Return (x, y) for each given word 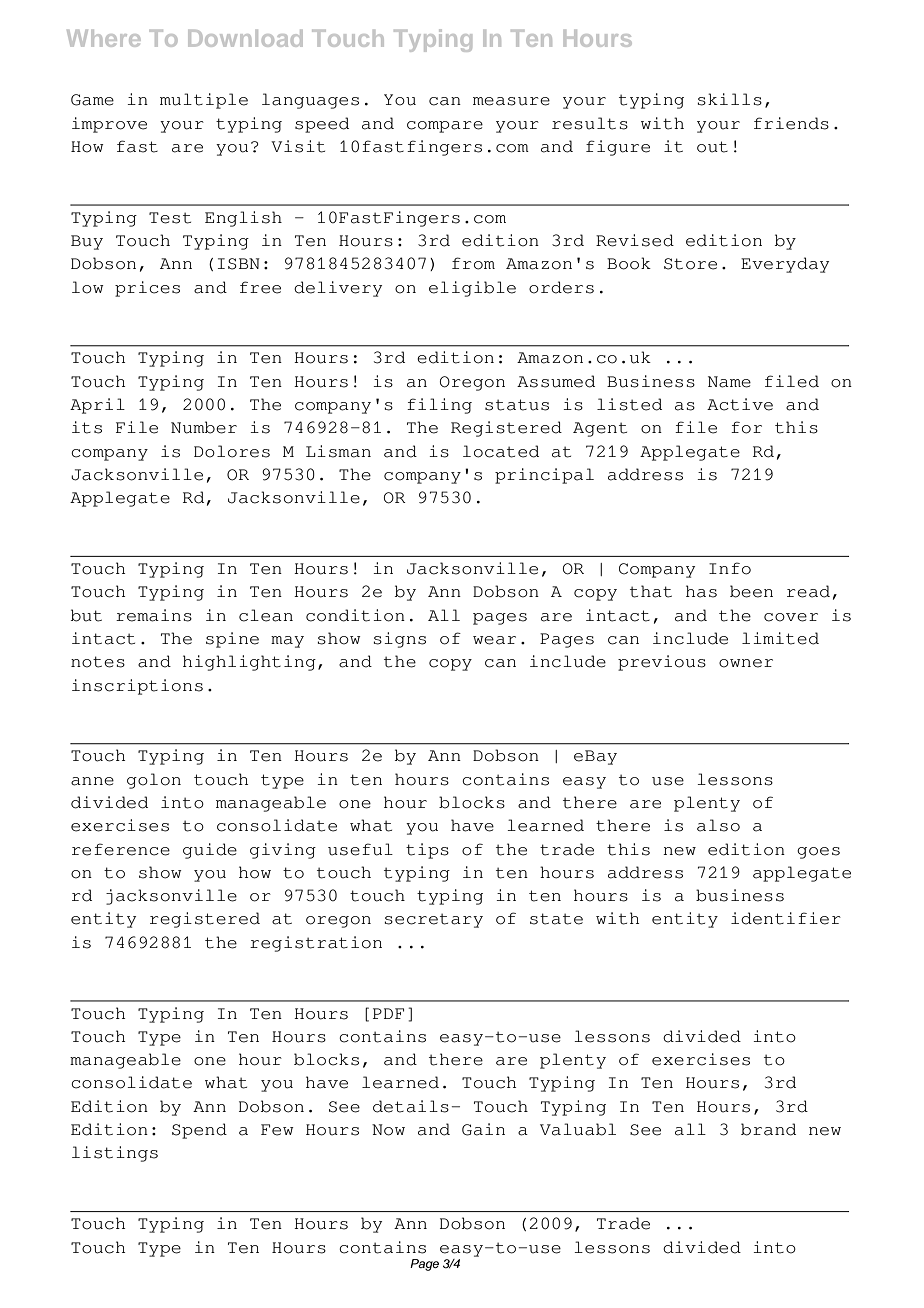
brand (768, 1129)
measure (511, 101)
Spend (199, 1131)
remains (154, 615)
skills (729, 99)
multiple (204, 101)
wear (494, 640)
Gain (483, 1129)
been (751, 591)
